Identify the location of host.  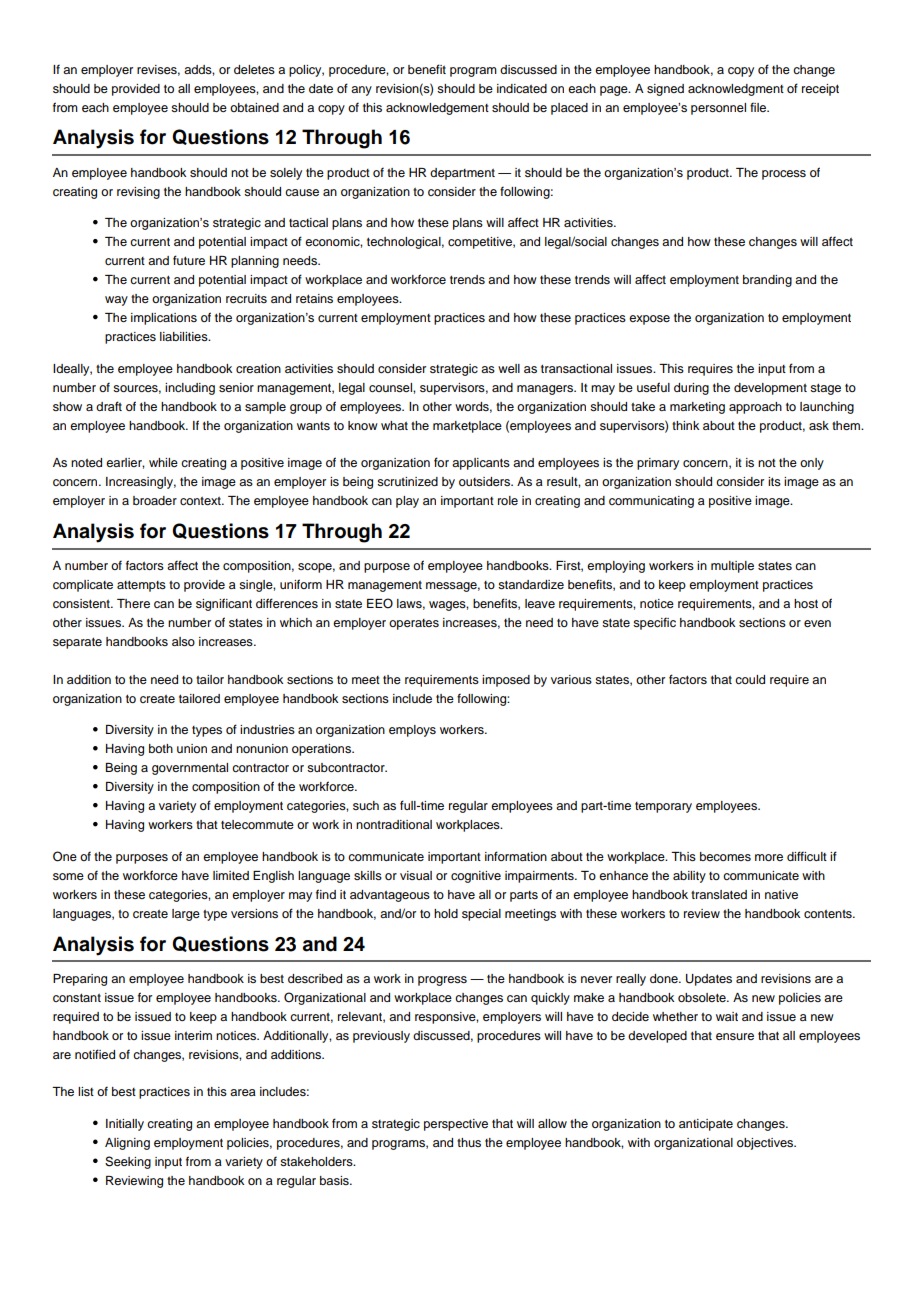
(806, 603).
